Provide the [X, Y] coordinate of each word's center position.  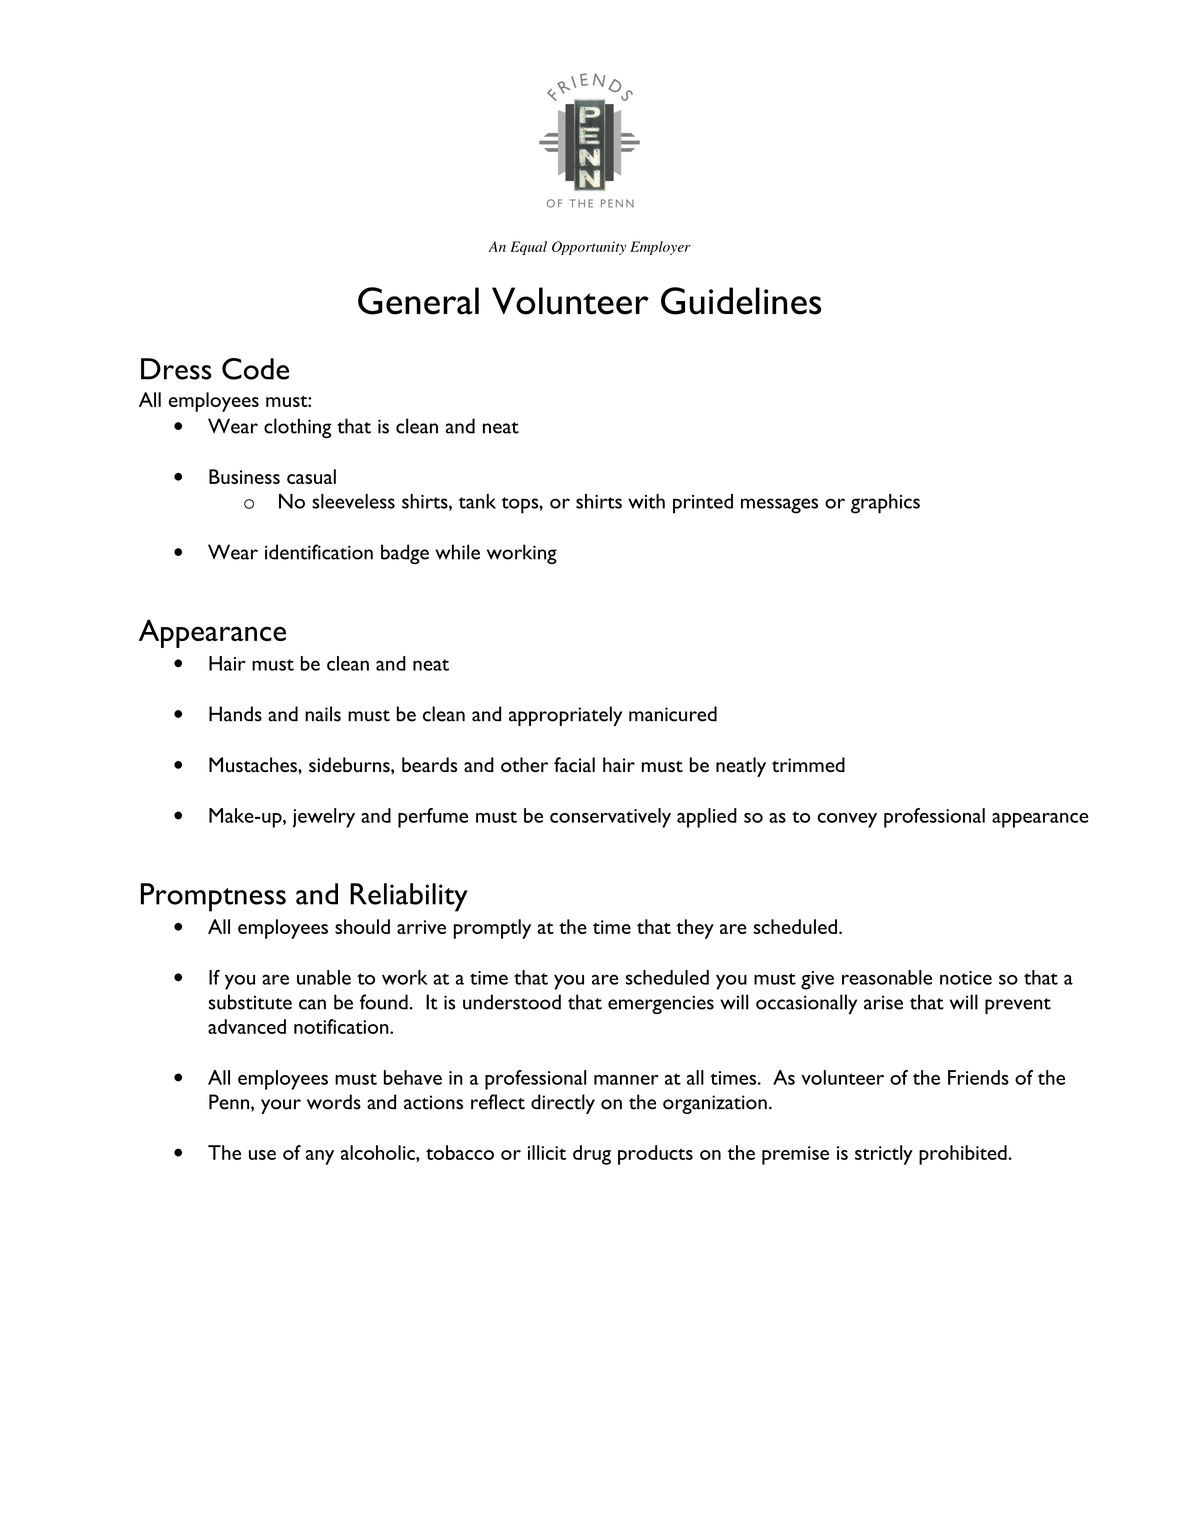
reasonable [887, 977]
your [281, 1106]
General [418, 301]
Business [244, 476]
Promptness [213, 897]
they [695, 929]
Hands [235, 714]
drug [592, 1155]
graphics [885, 504]
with [646, 501]
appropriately [565, 716]
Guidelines [741, 301]
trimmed [808, 764]
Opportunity [589, 248]
